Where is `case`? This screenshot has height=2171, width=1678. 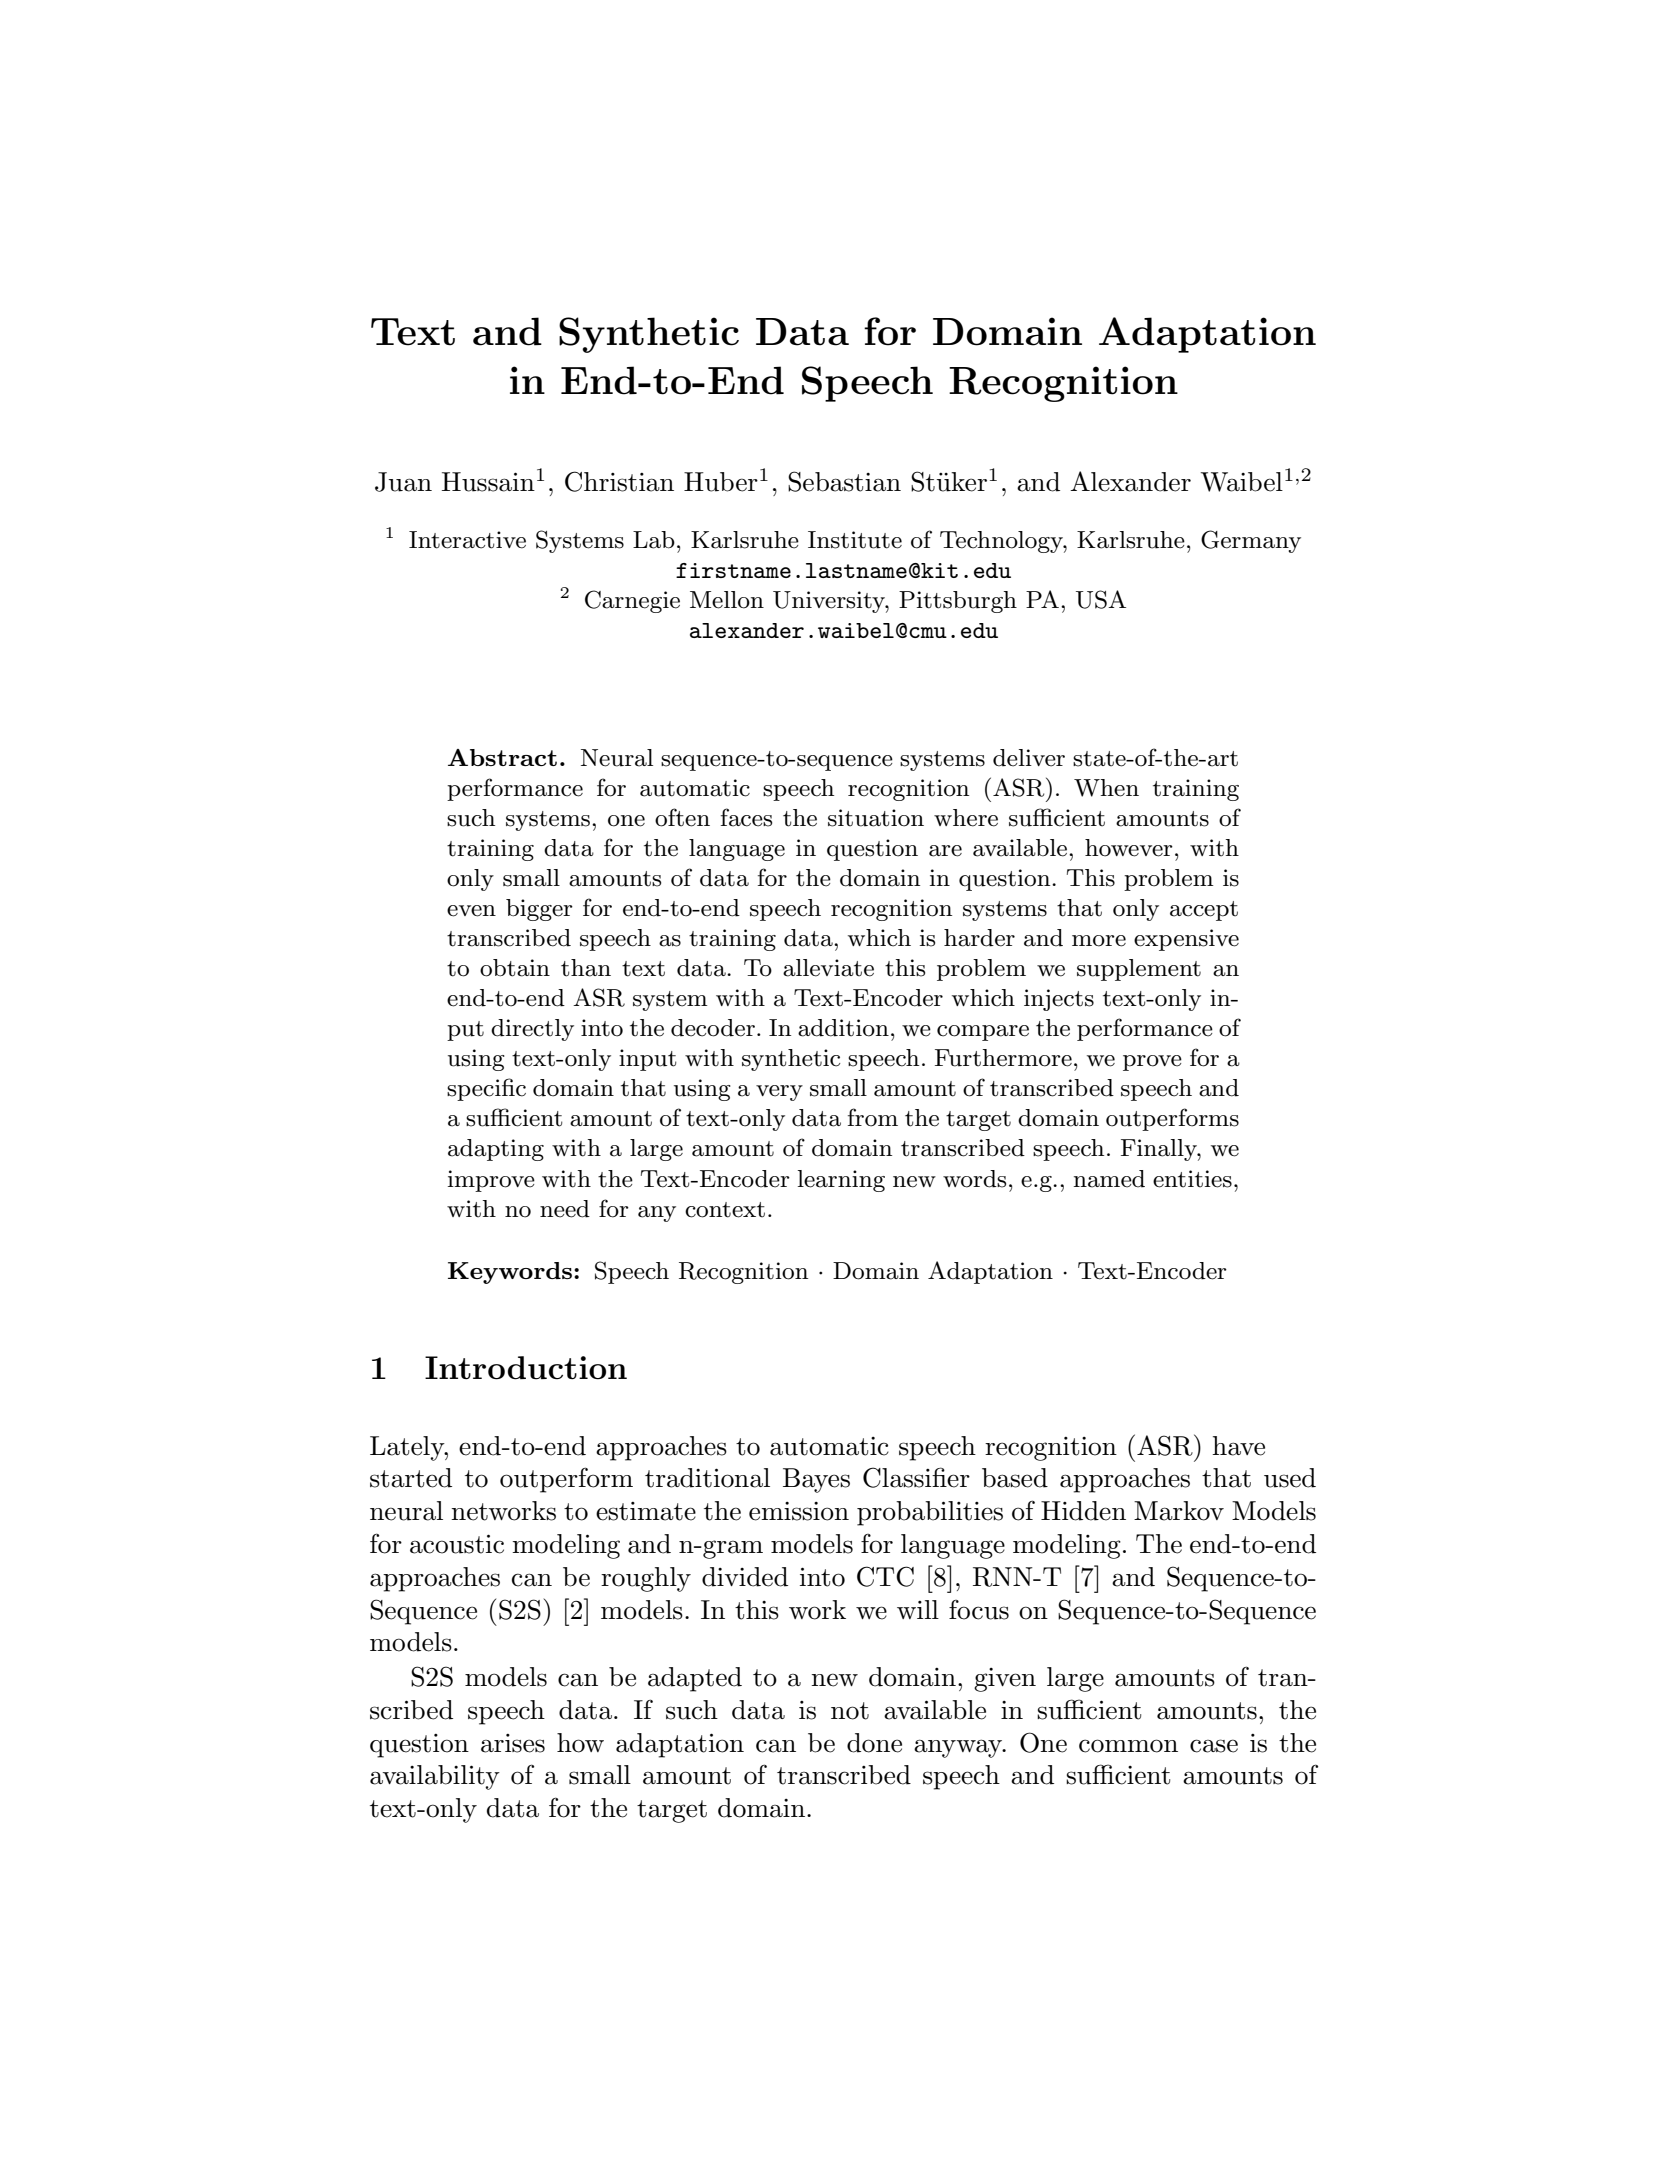 case is located at coordinates (1214, 1746).
